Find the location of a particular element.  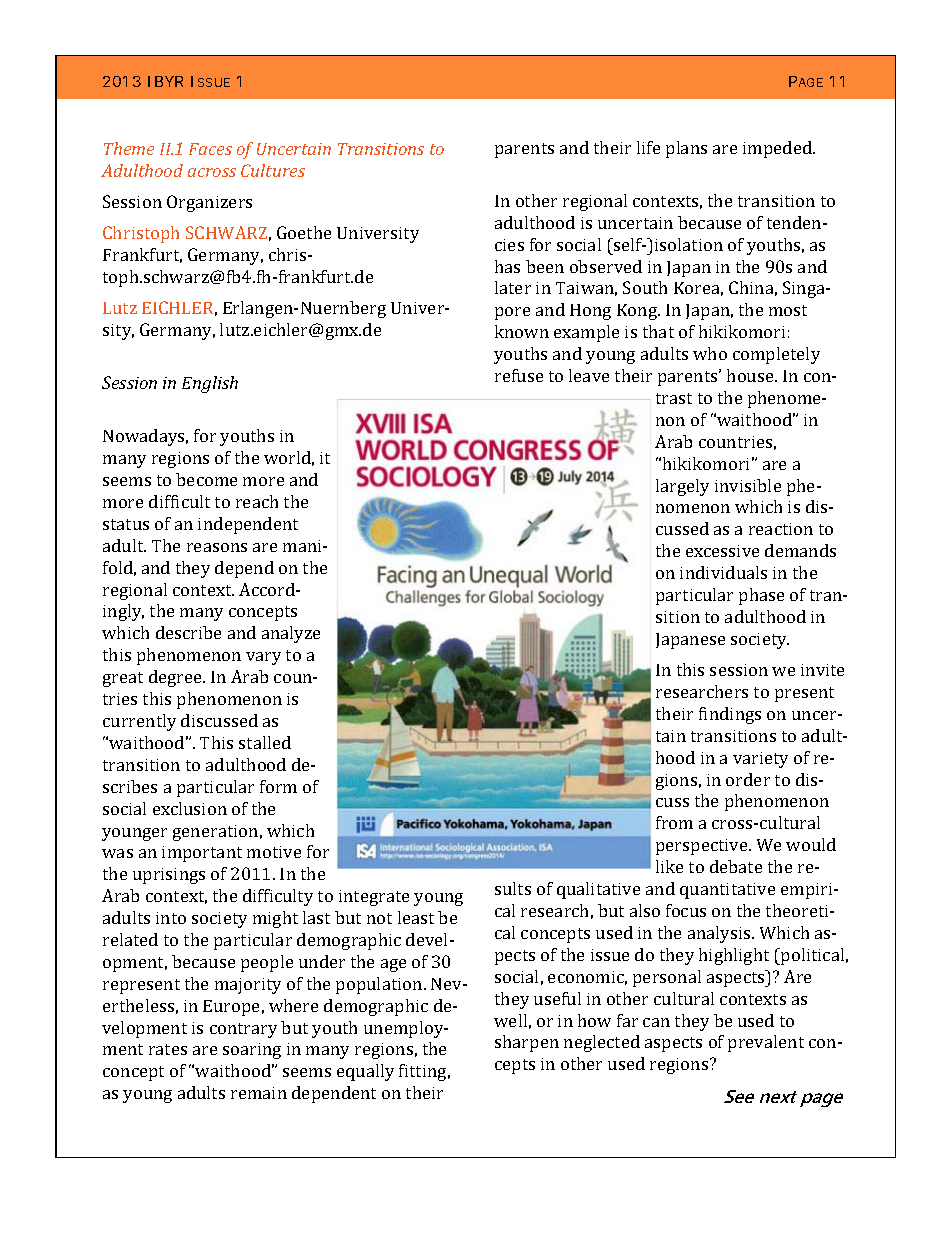

rates is located at coordinates (168, 1049).
